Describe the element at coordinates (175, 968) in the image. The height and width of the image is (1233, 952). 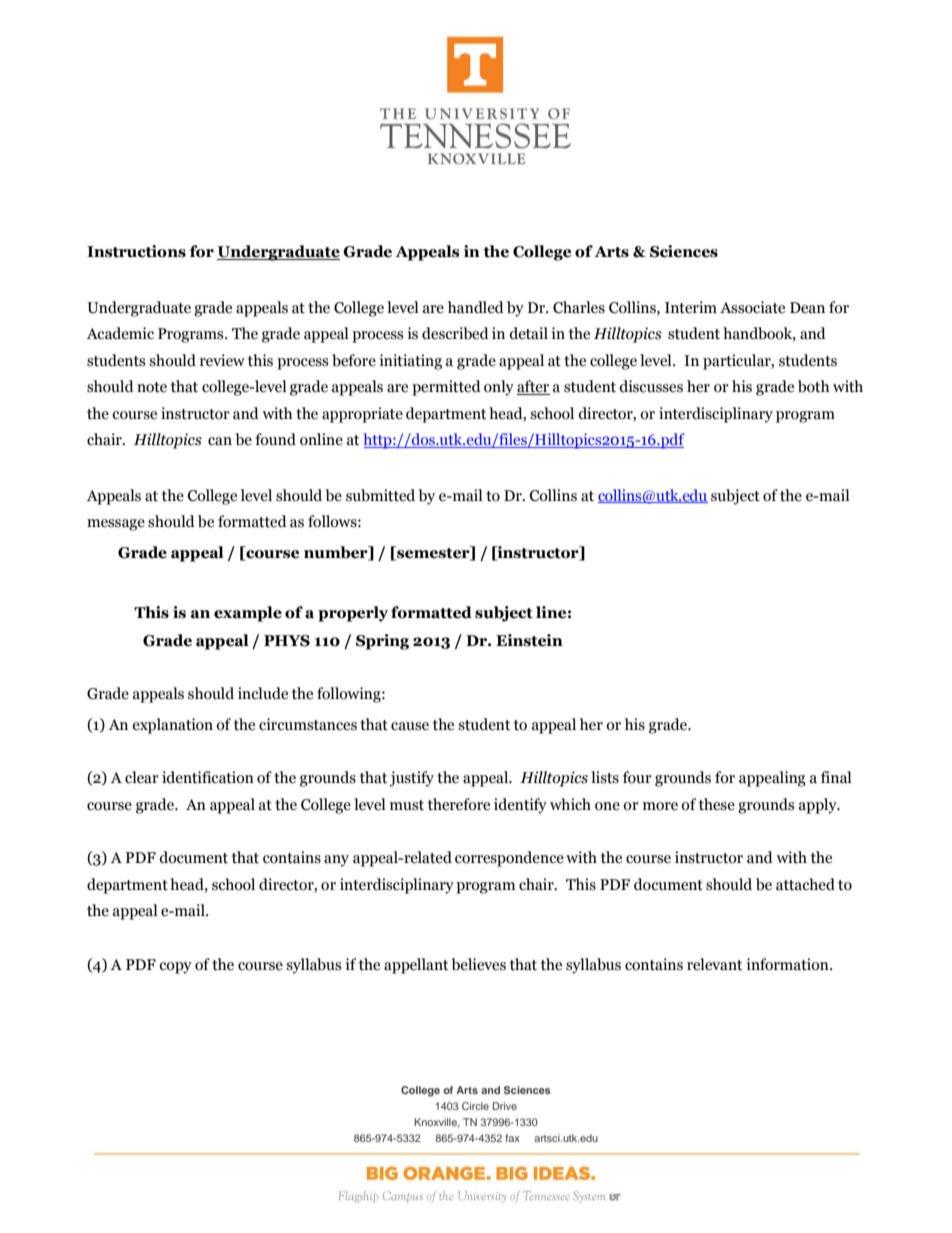
I see `copy` at that location.
